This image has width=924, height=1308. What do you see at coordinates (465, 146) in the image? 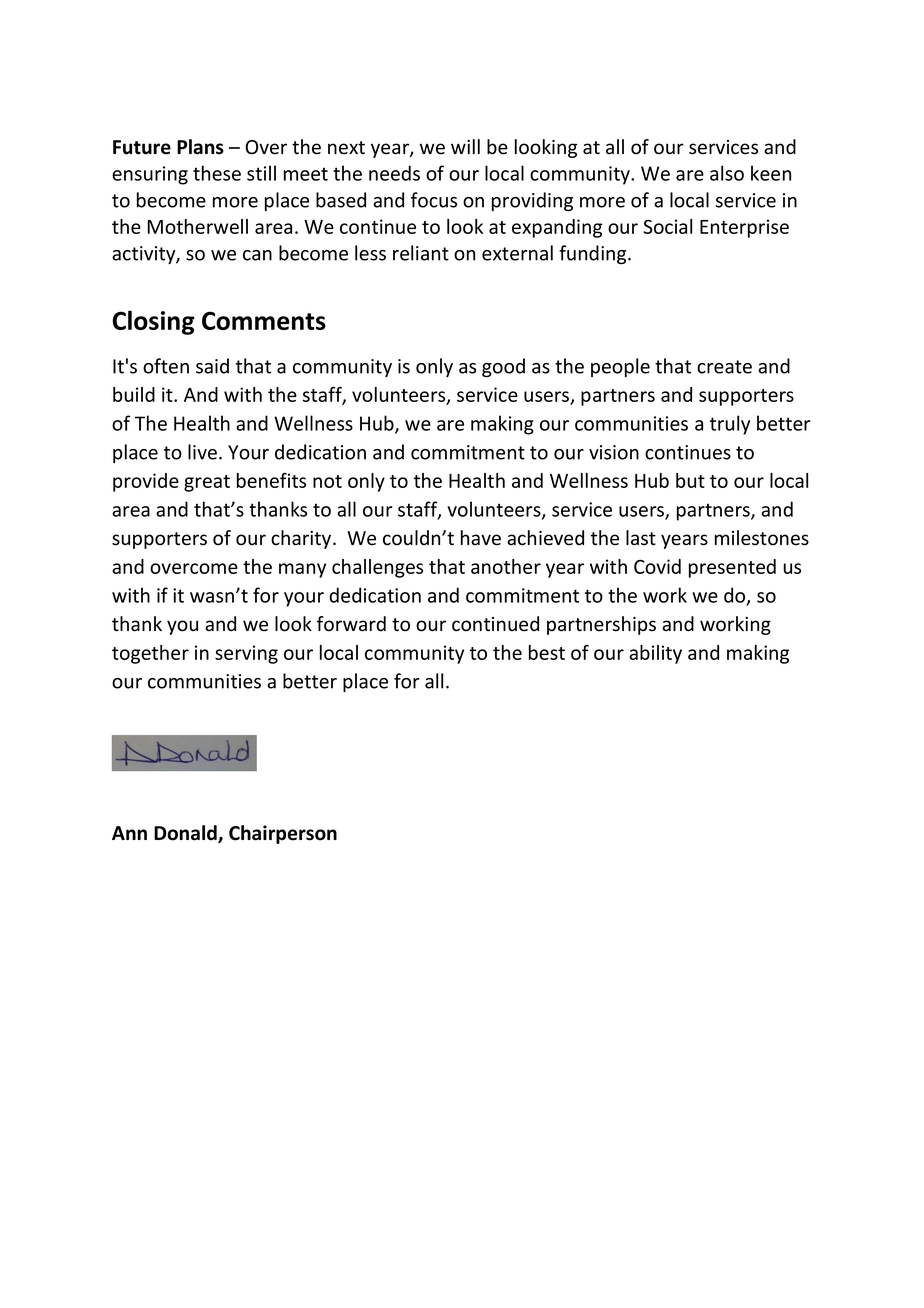
I see `will` at bounding box center [465, 146].
